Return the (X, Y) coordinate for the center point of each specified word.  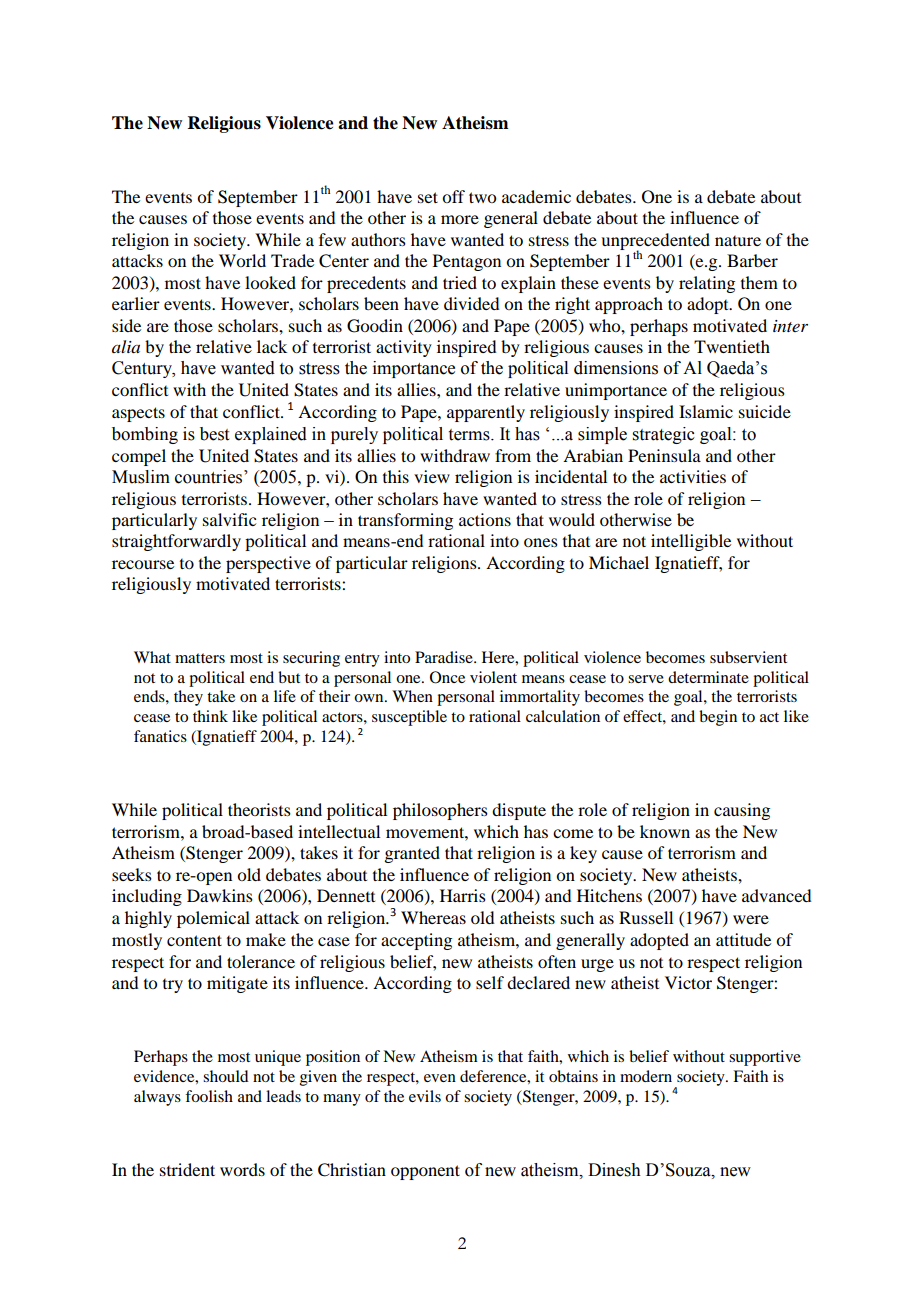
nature (738, 241)
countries (210, 477)
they (188, 698)
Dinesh (614, 1170)
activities (693, 476)
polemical (213, 919)
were (751, 919)
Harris (463, 895)
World (242, 260)
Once (447, 677)
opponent (425, 1172)
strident (187, 1169)
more (460, 219)
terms (470, 435)
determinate (708, 677)
